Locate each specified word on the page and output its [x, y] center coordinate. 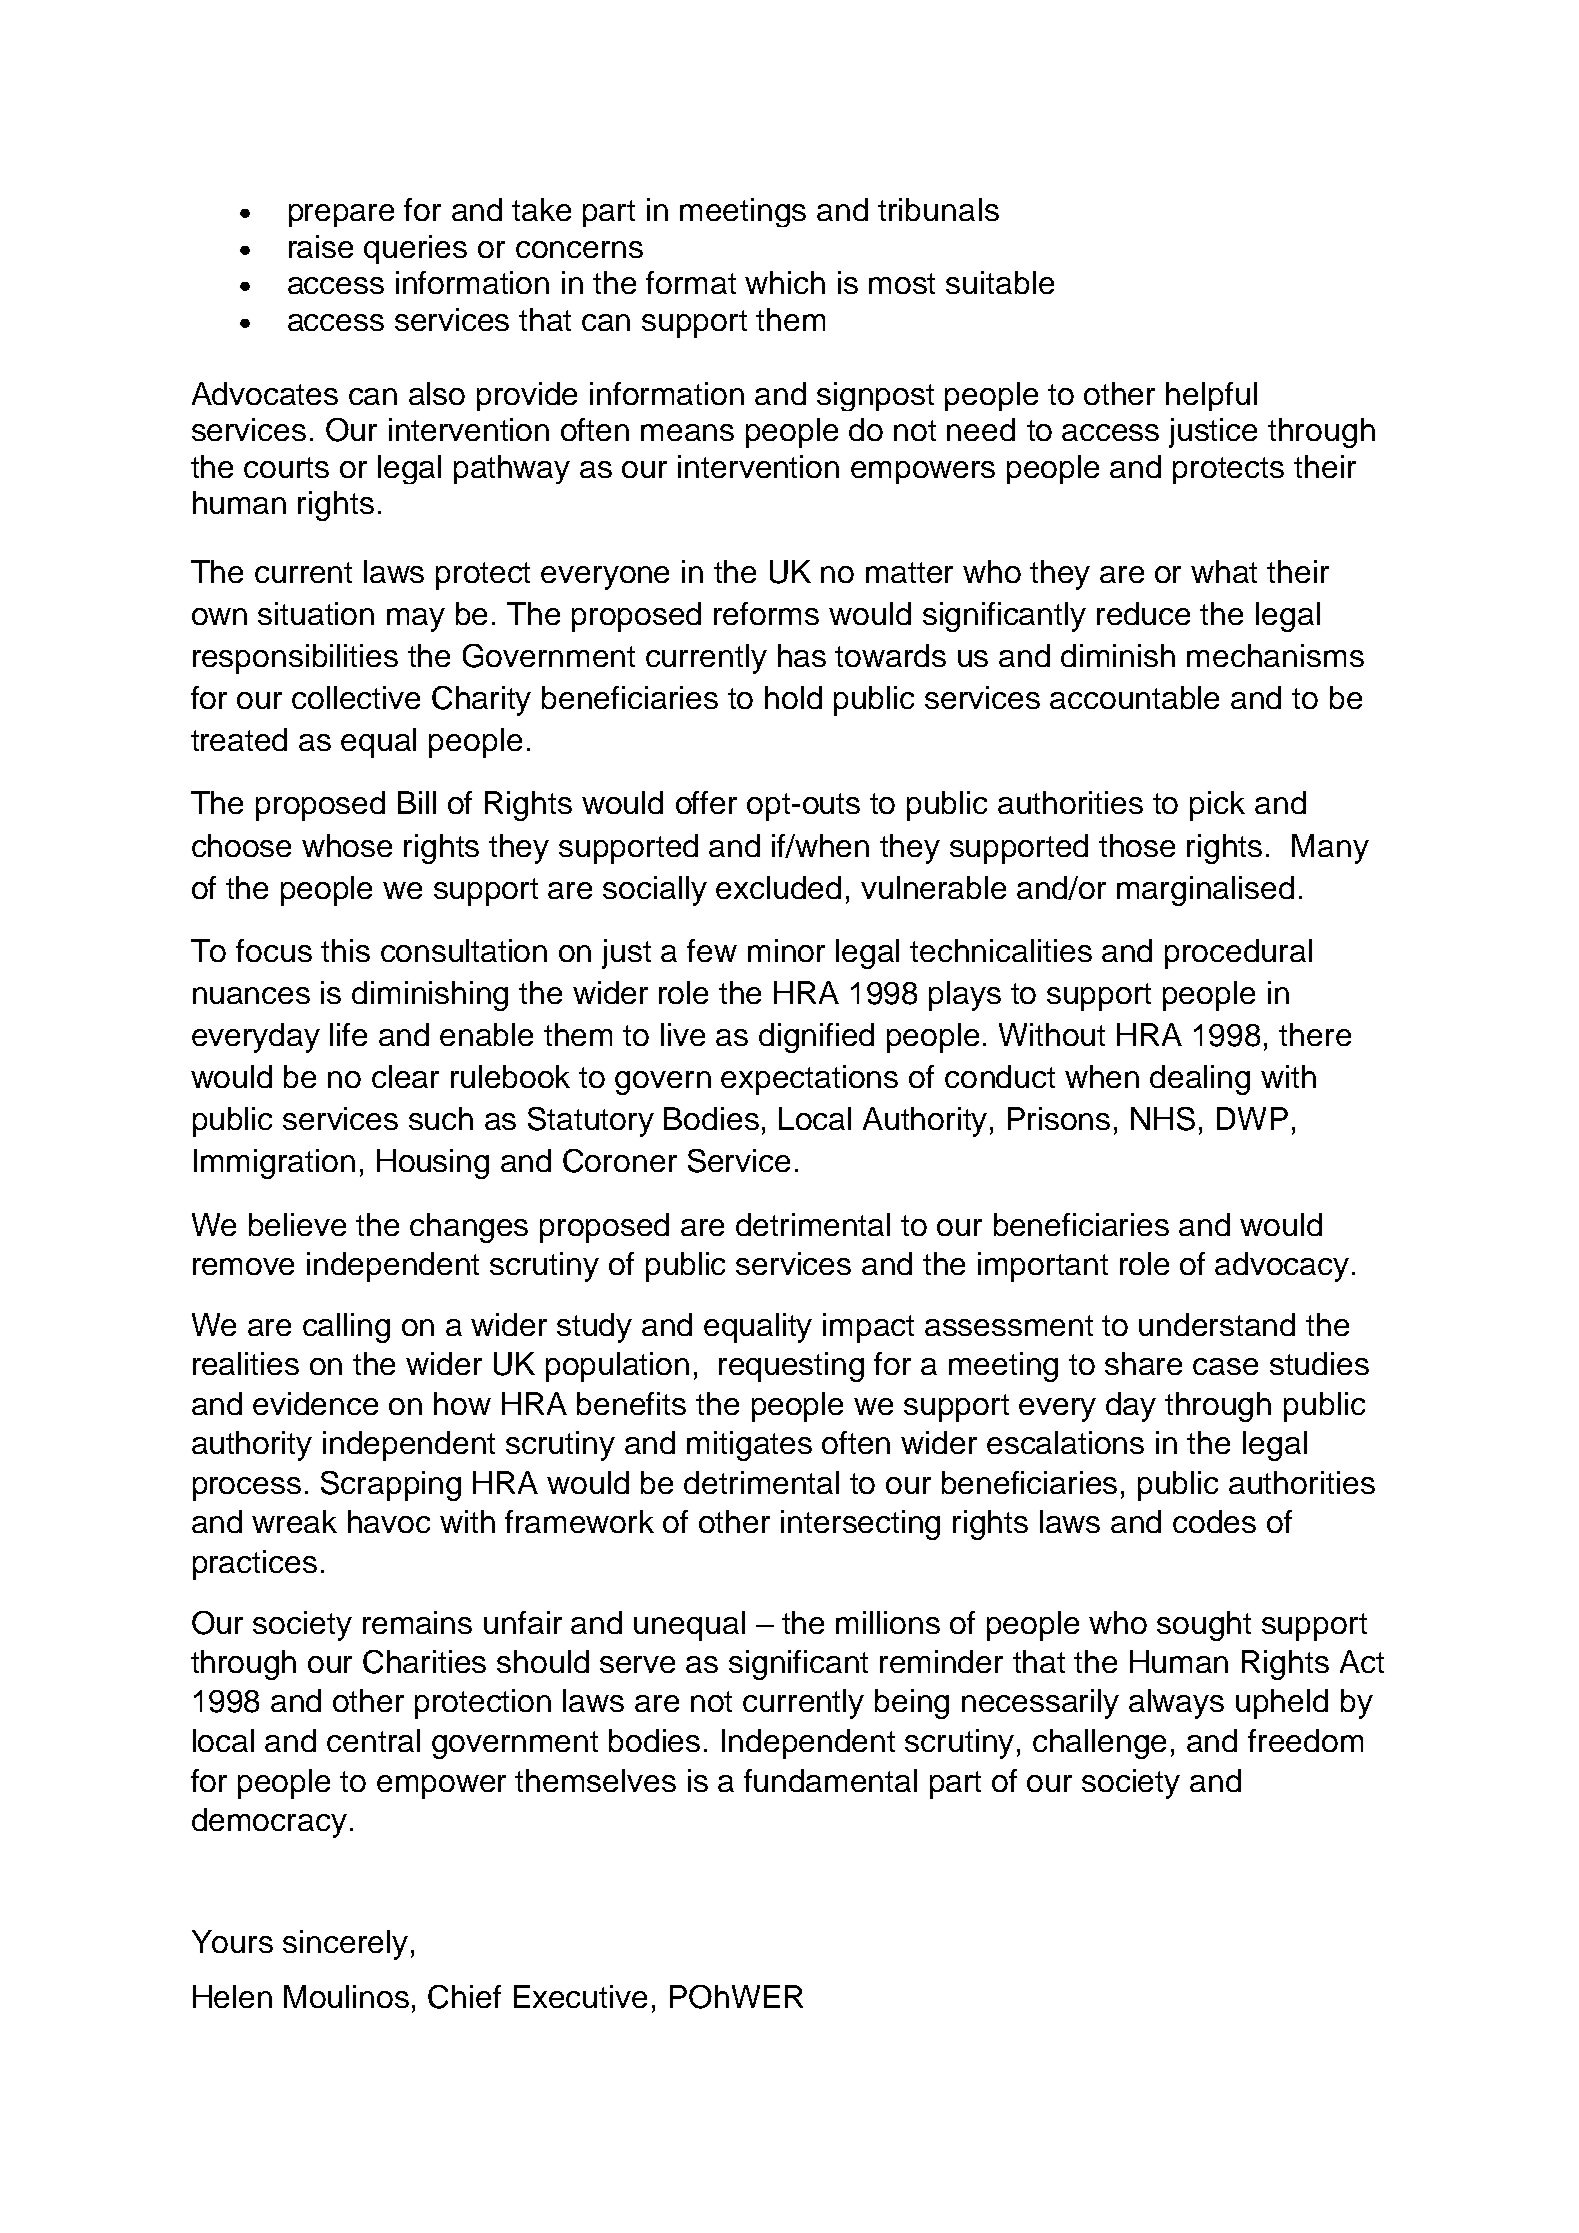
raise [321, 246]
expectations [809, 1080]
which [785, 282]
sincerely [345, 1945]
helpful [1211, 396]
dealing [1200, 1080]
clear [405, 1076]
